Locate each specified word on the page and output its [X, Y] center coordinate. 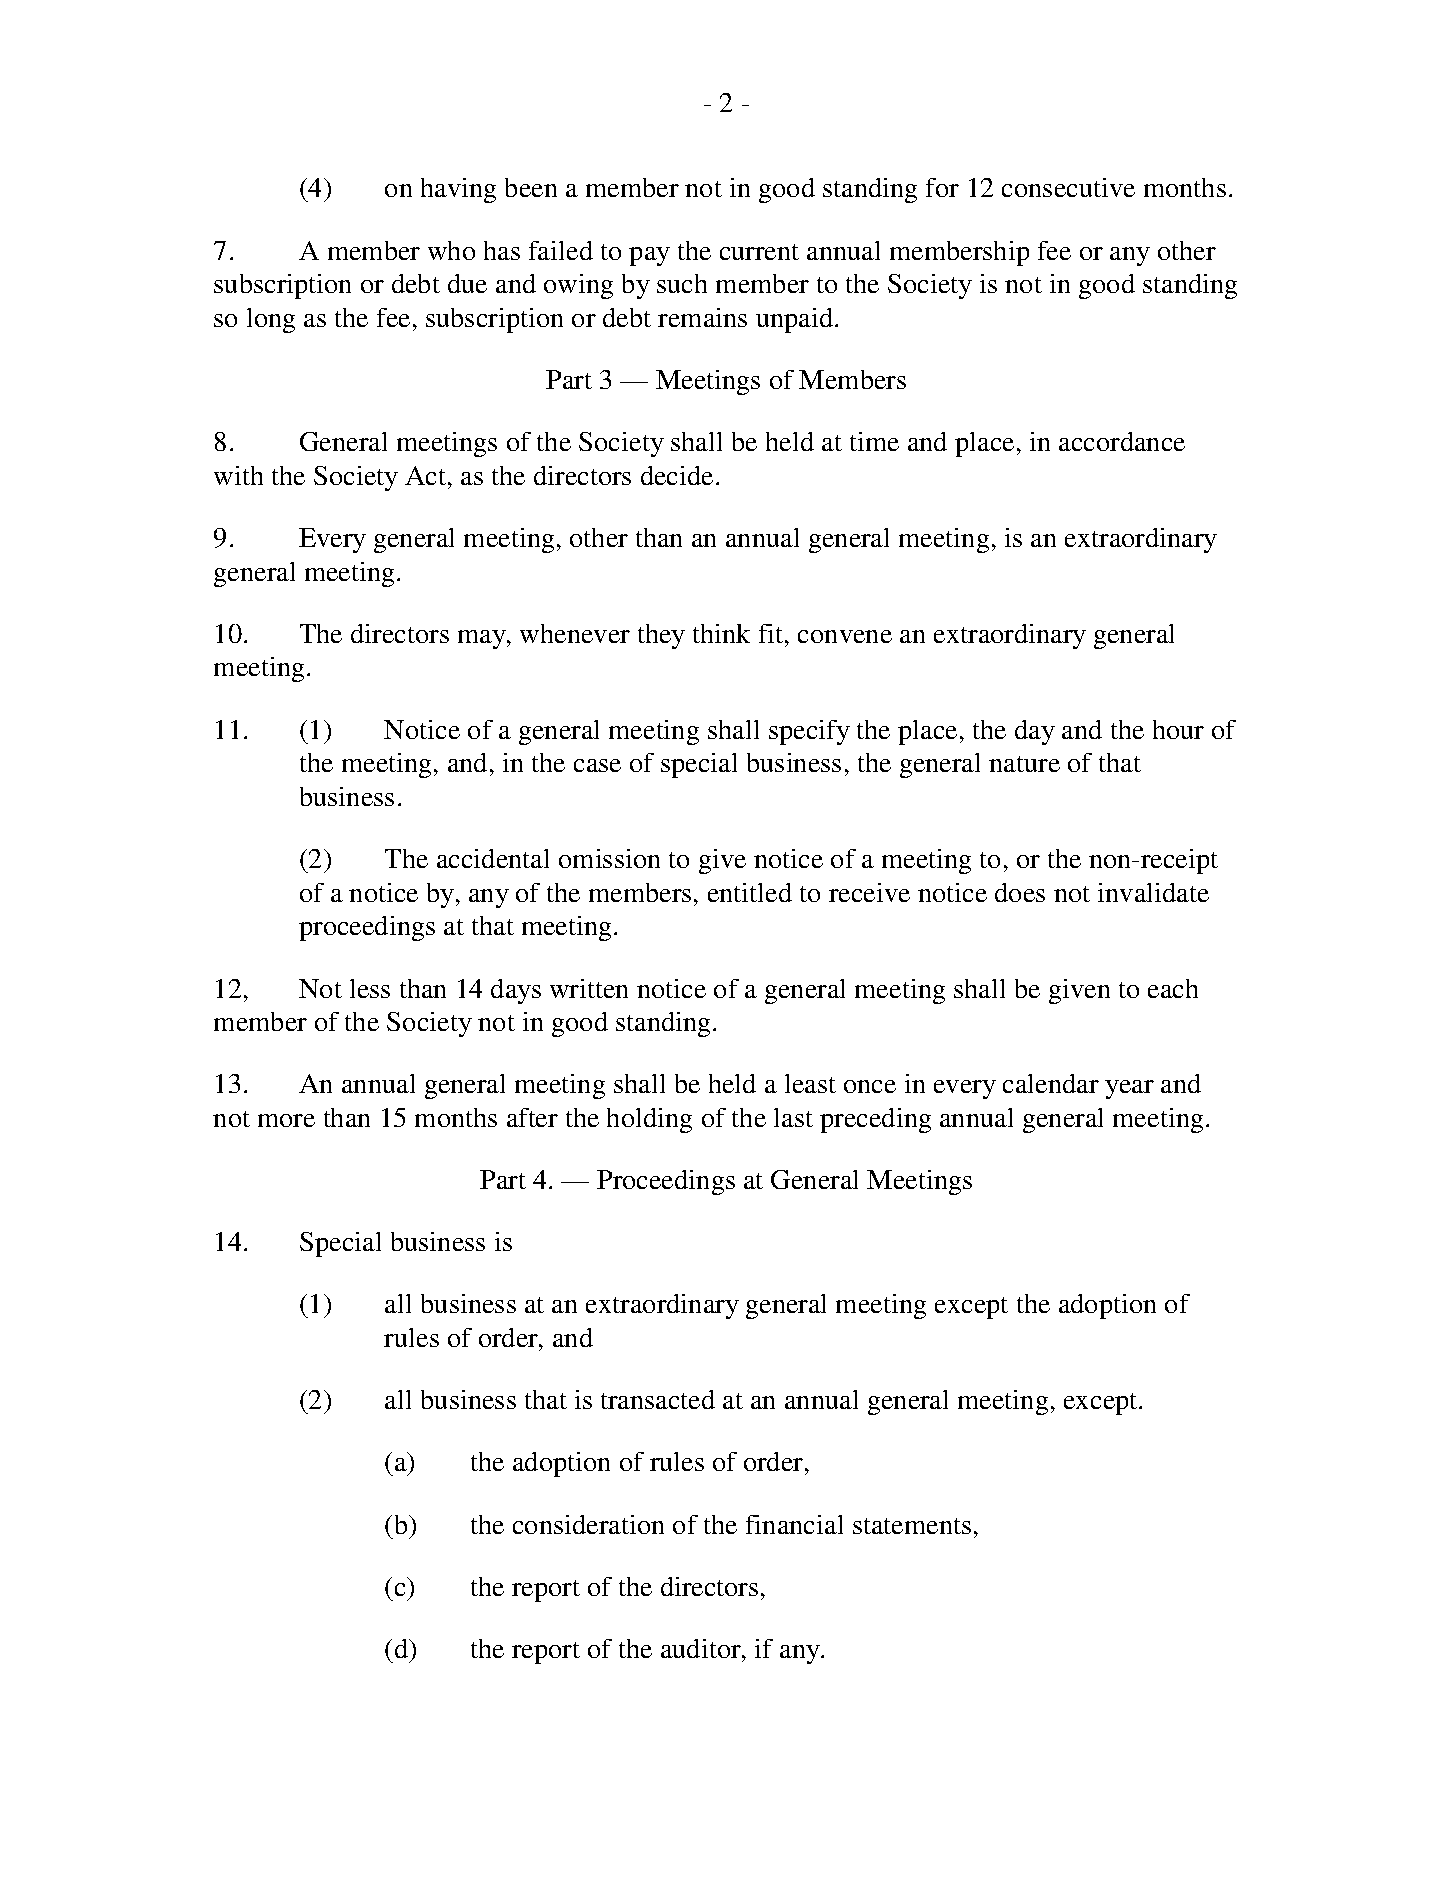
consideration [588, 1524]
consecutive [1068, 187]
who [451, 250]
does [1020, 892]
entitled [750, 892]
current [759, 252]
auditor [702, 1648]
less [370, 988]
